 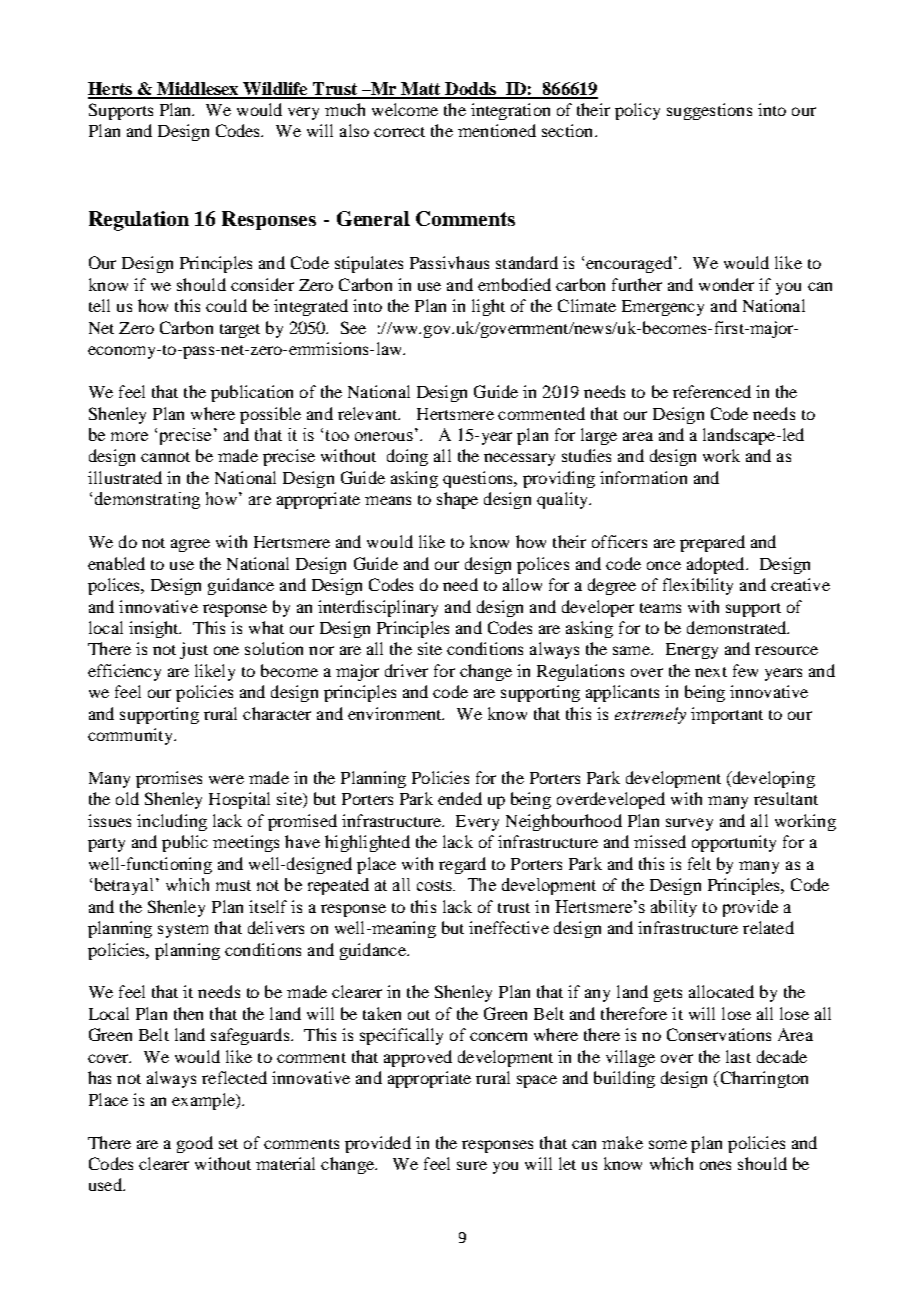 What do you see at coordinates (709, 111) in the image?
I see `suggestions` at bounding box center [709, 111].
